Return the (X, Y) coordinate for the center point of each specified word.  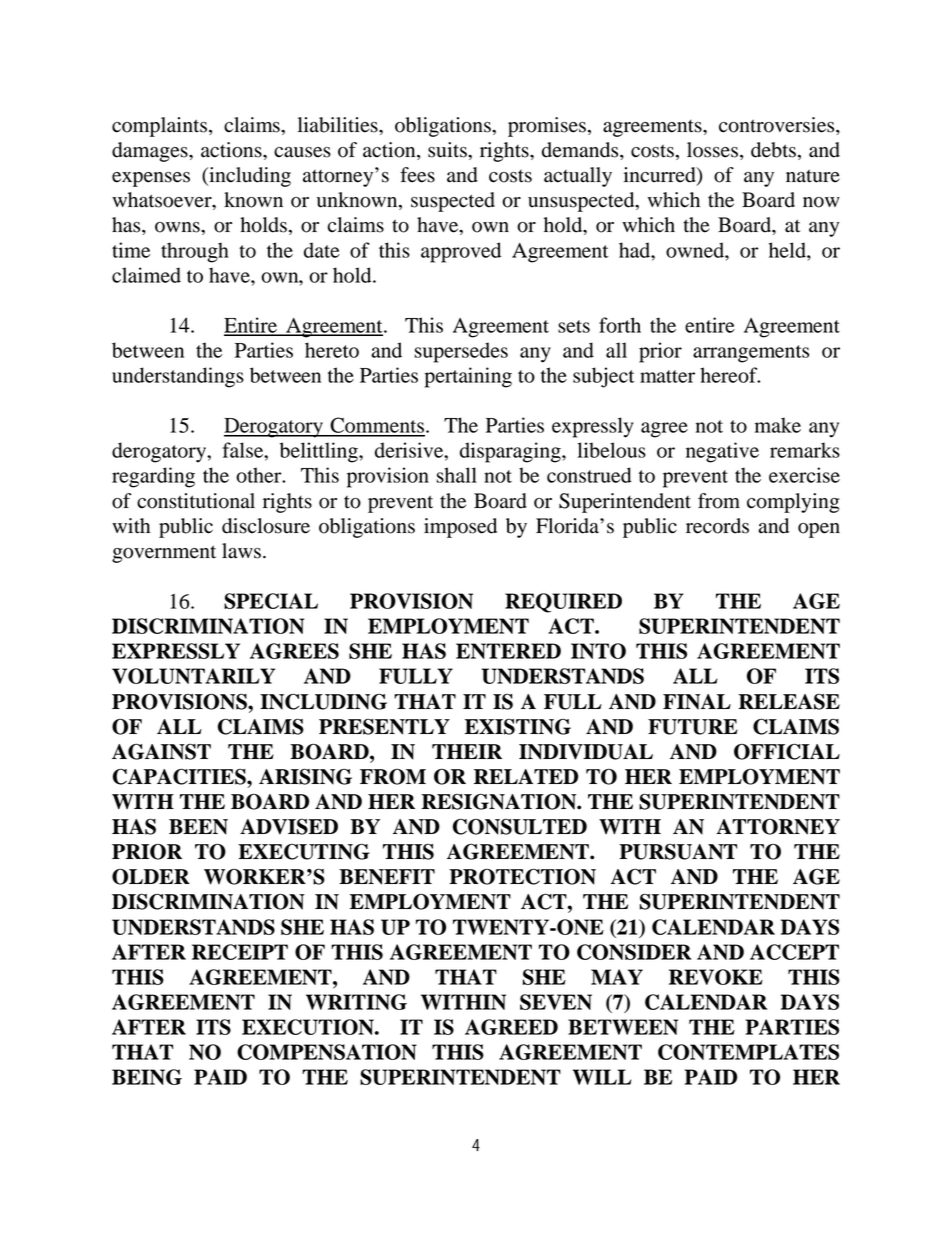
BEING (147, 1077)
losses (712, 150)
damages (151, 152)
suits (448, 150)
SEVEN (556, 1002)
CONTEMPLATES (748, 1052)
